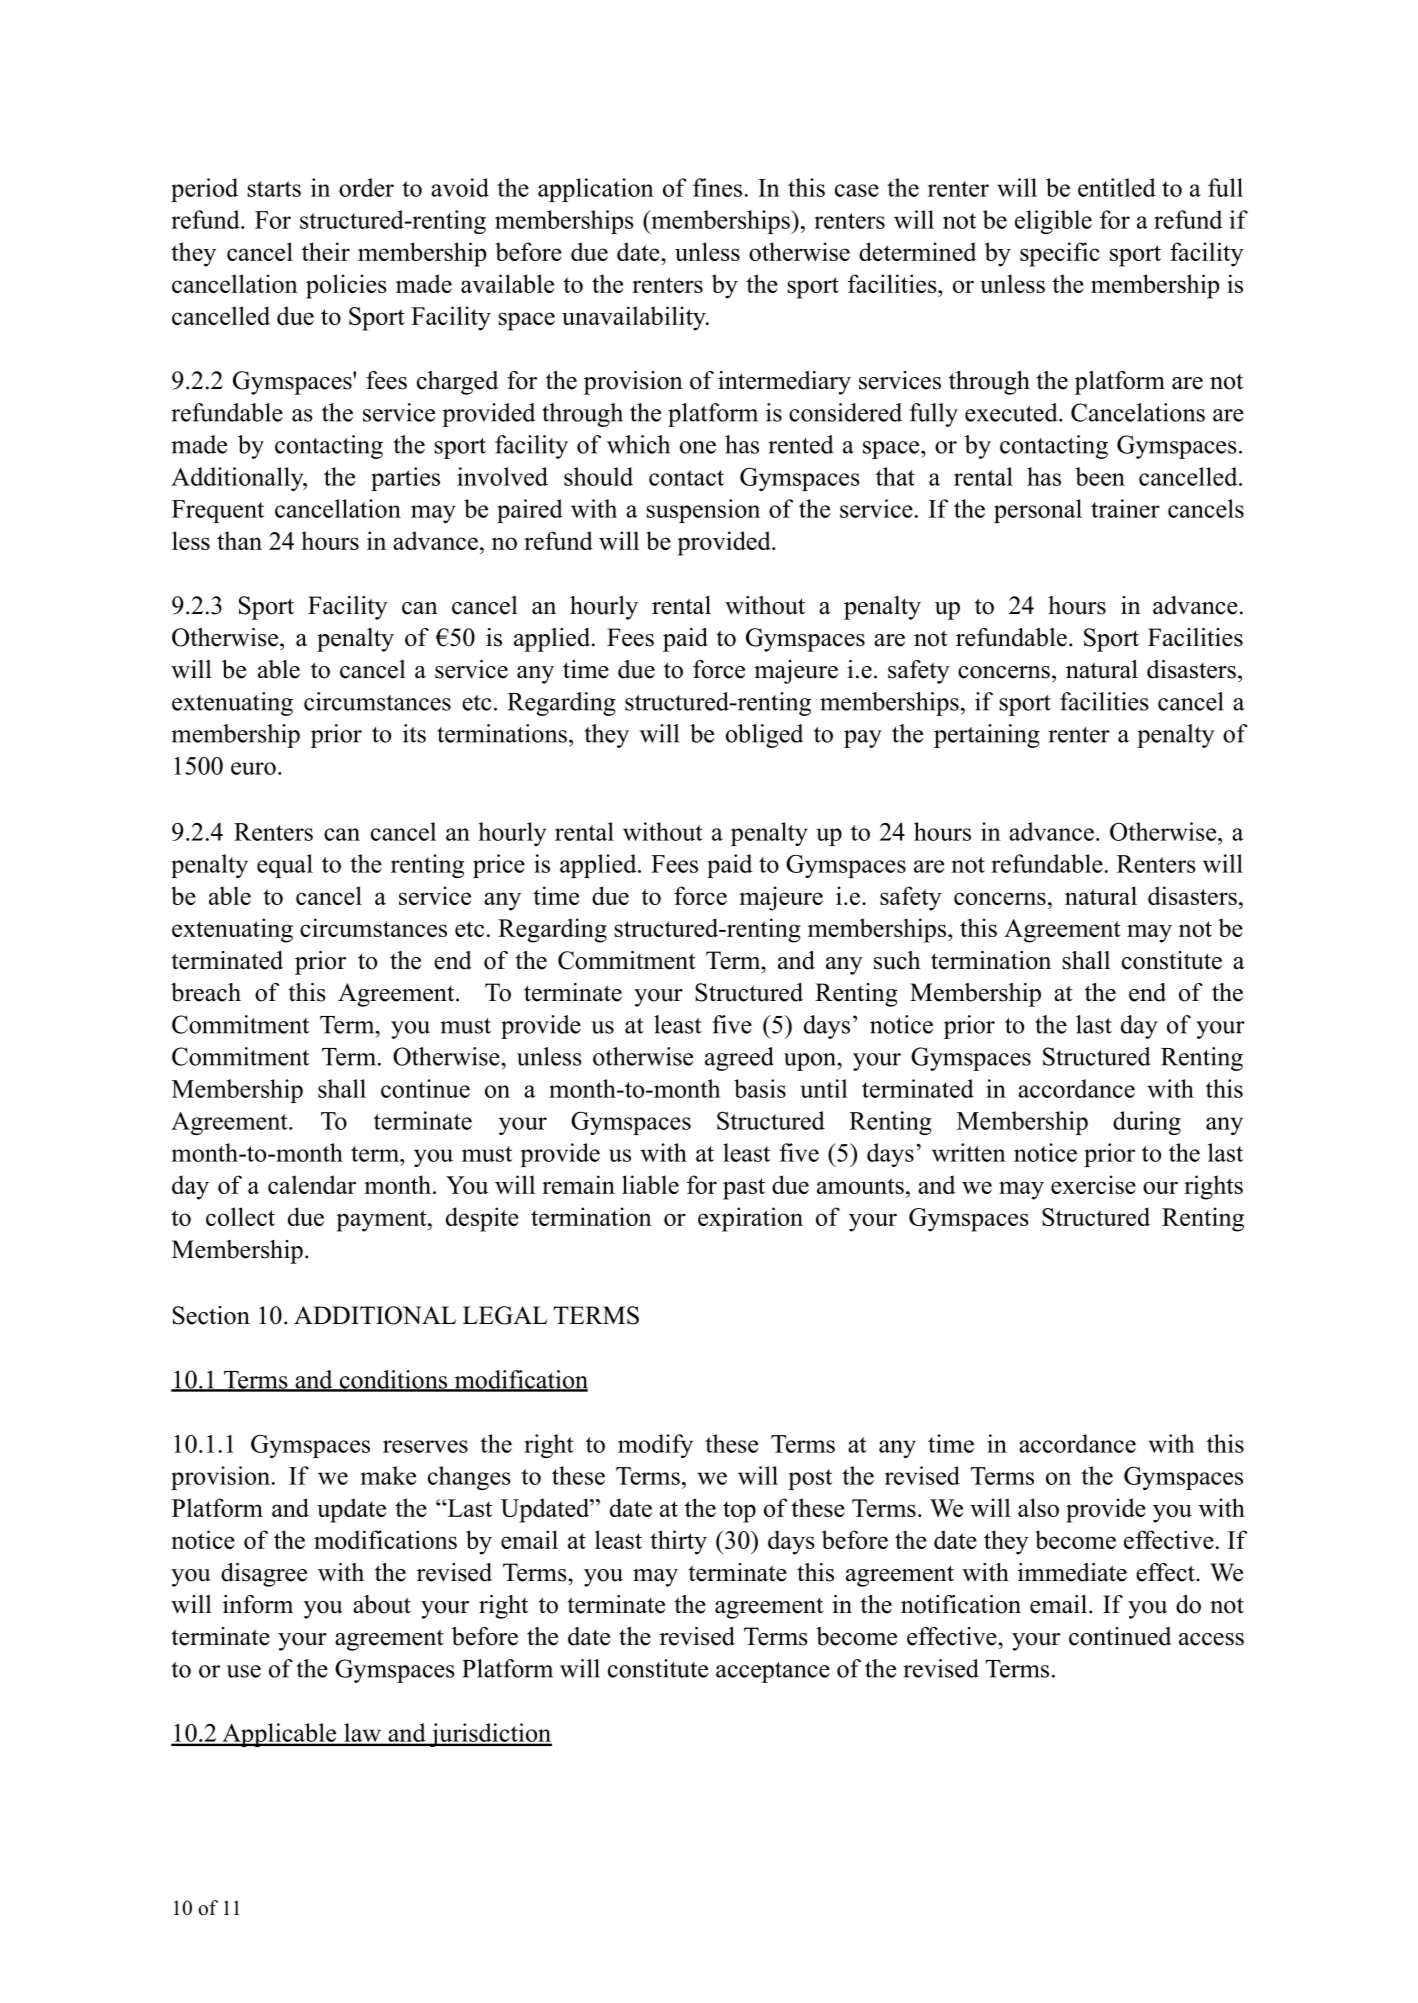 The width and height of the image is (1418, 2003). What do you see at coordinates (414, 733) in the image?
I see `its` at bounding box center [414, 733].
